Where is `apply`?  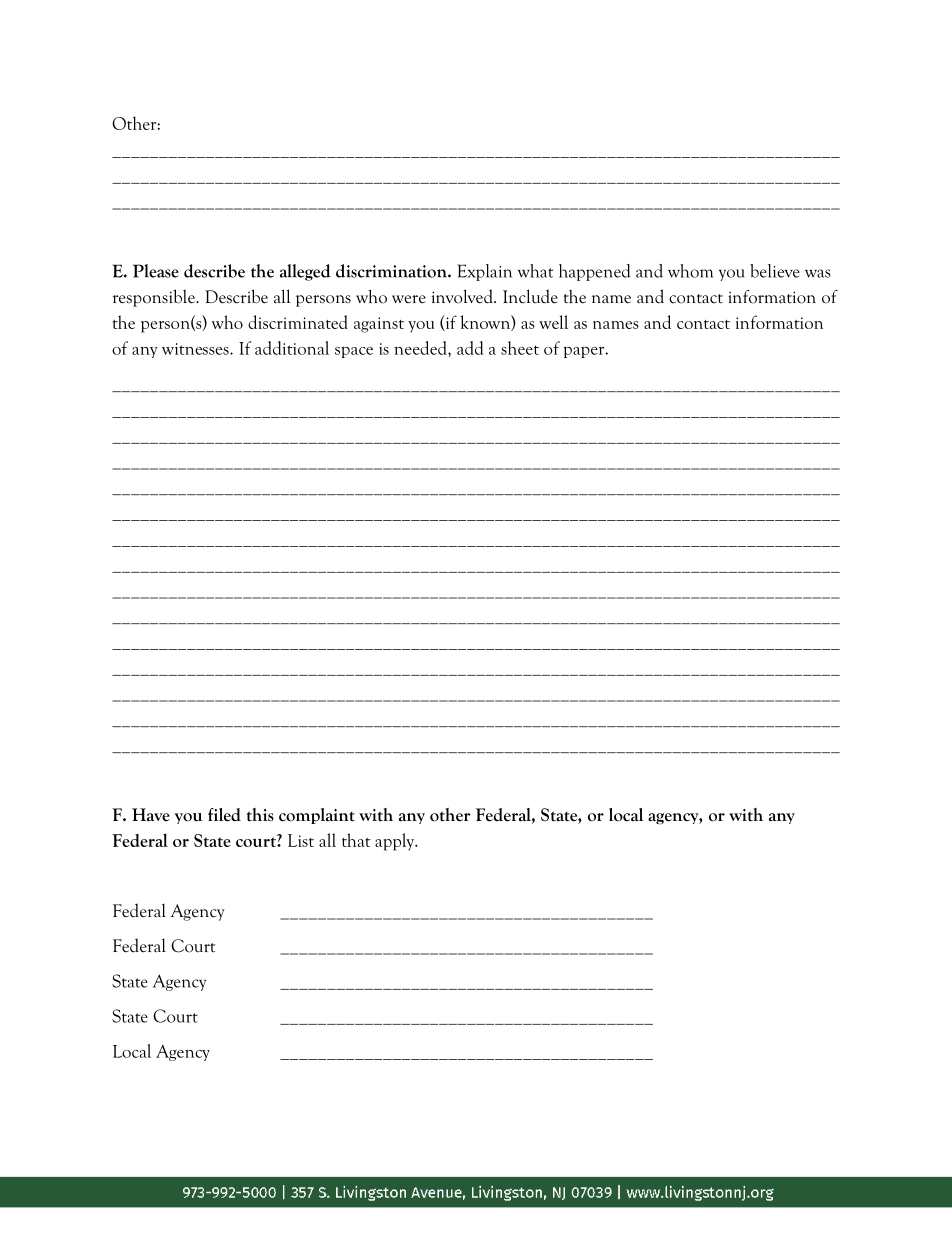
apply is located at coordinates (396, 842).
